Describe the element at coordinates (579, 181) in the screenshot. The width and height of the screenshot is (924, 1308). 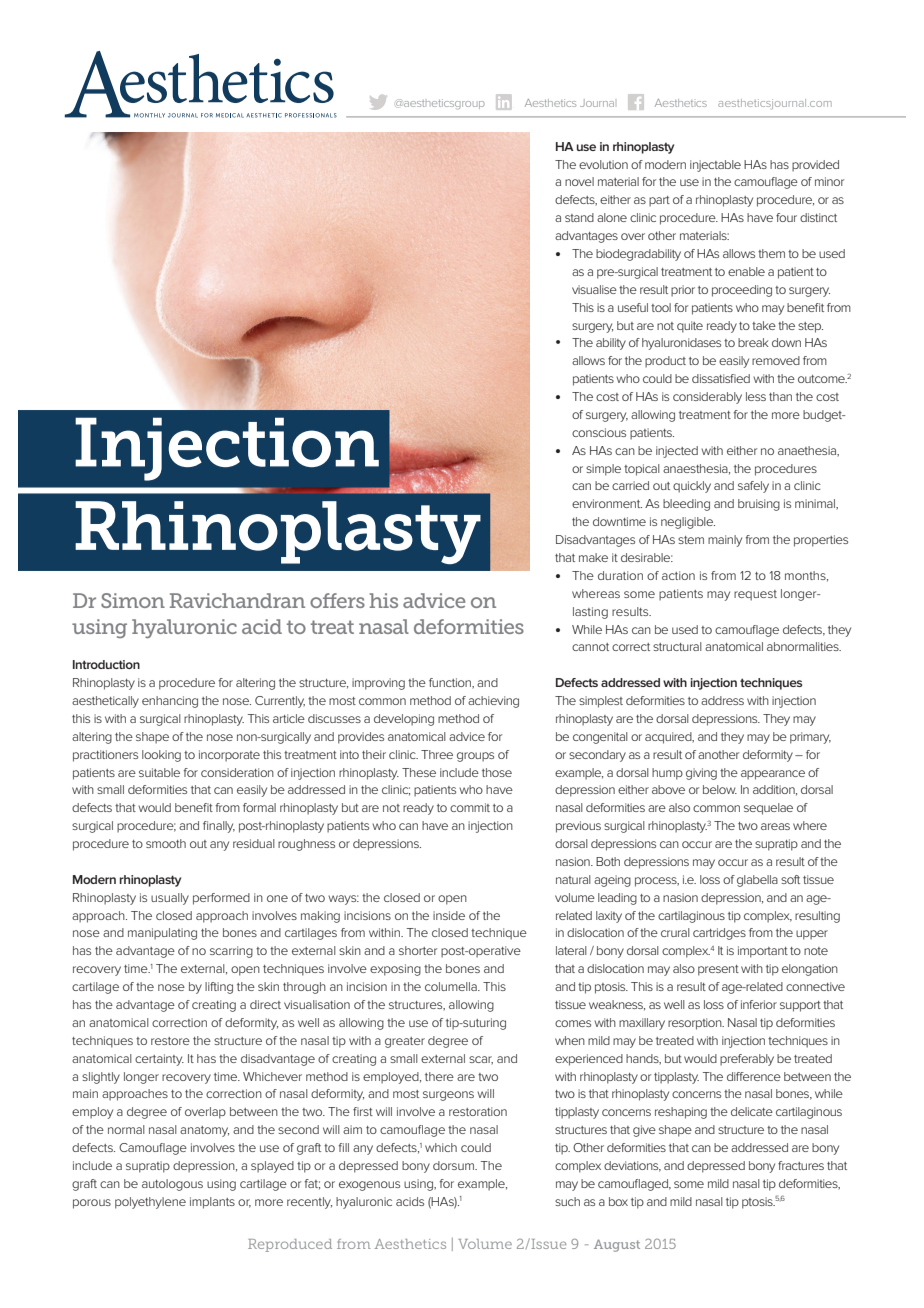
I see `novel` at that location.
